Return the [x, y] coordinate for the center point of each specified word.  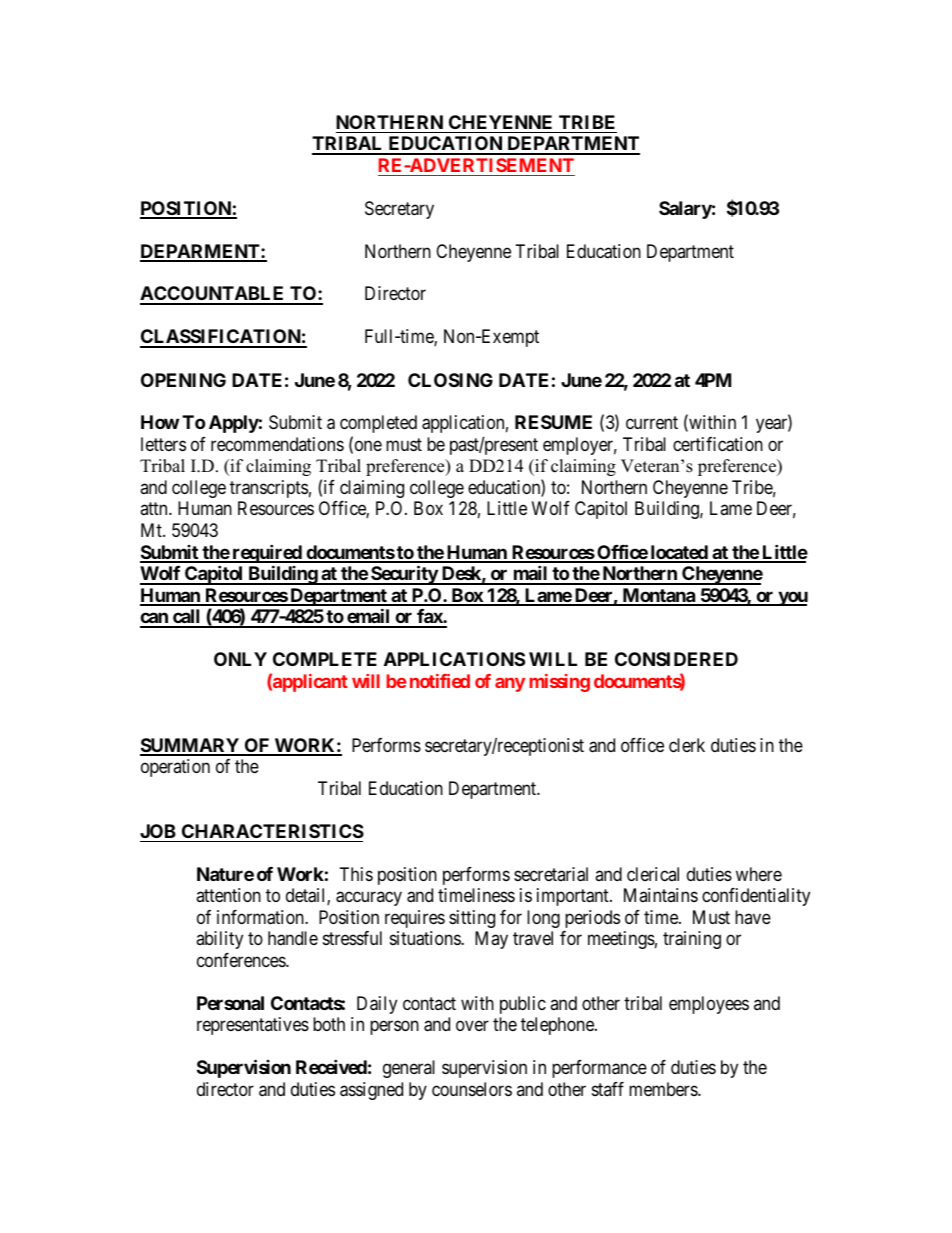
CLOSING [450, 380]
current [652, 423]
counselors [472, 1089]
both [329, 1024]
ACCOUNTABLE [213, 295]
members [664, 1089]
